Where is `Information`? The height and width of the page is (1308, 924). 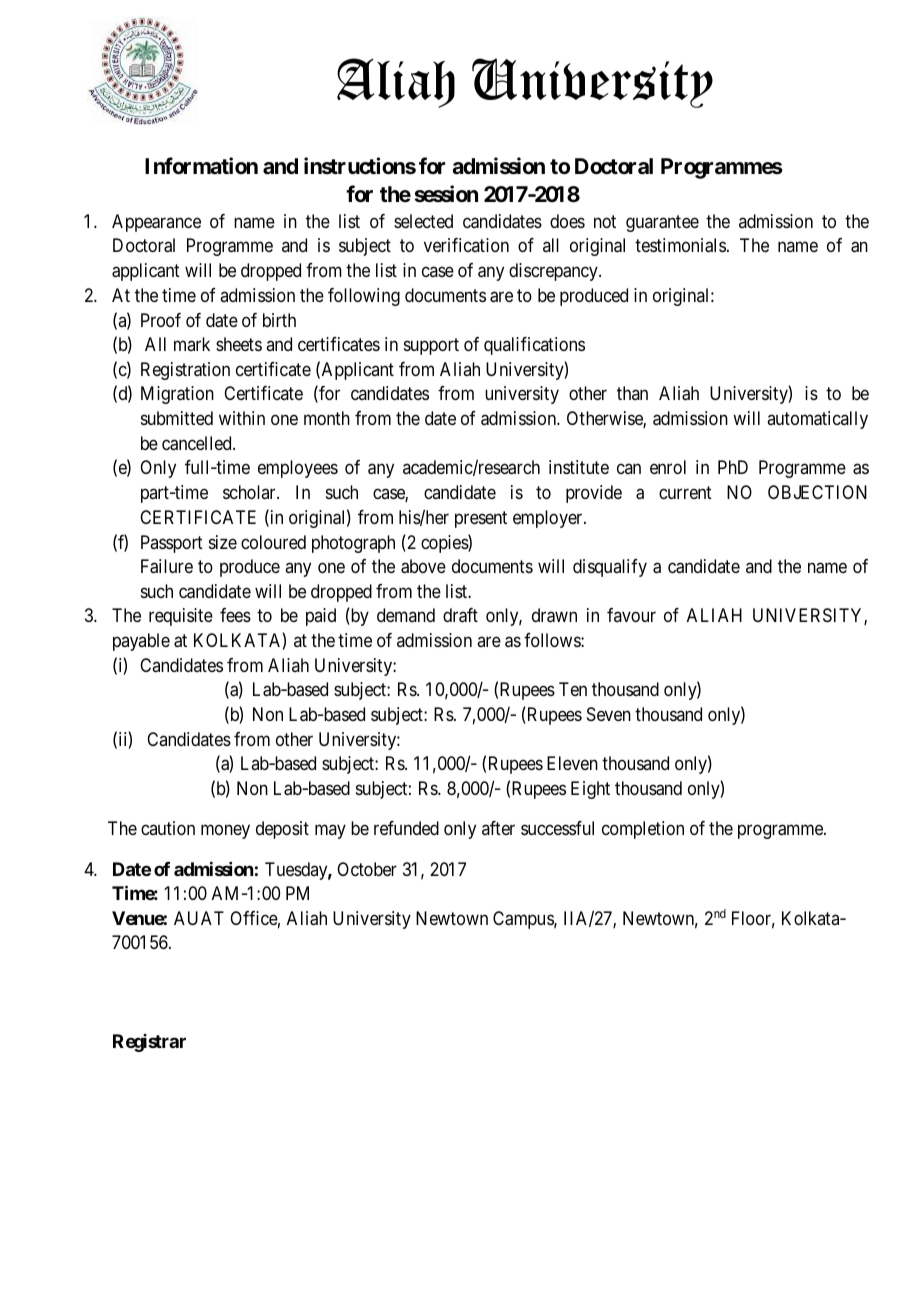
Information is located at coordinates (201, 166).
